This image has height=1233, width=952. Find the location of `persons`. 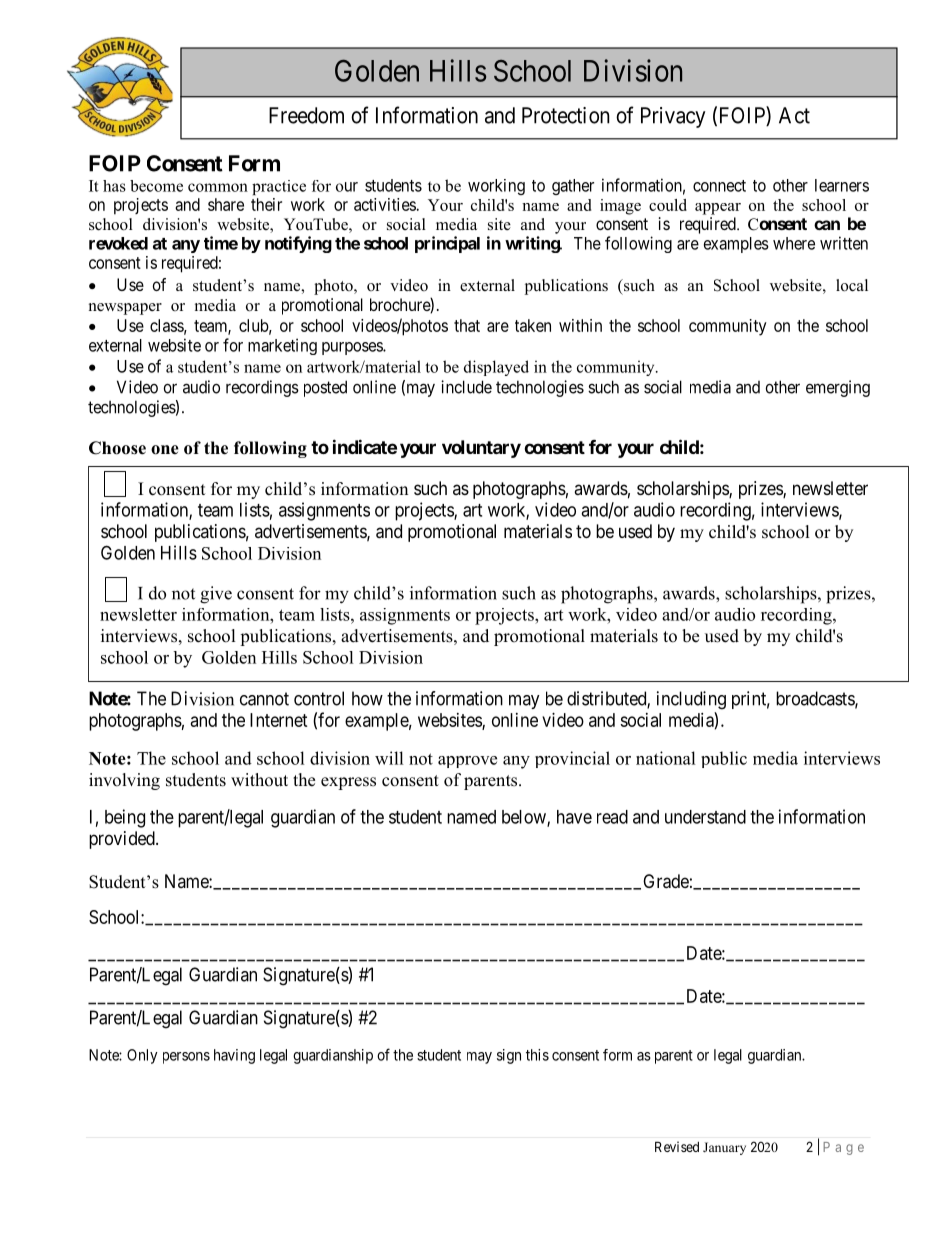

persons is located at coordinates (186, 1058).
